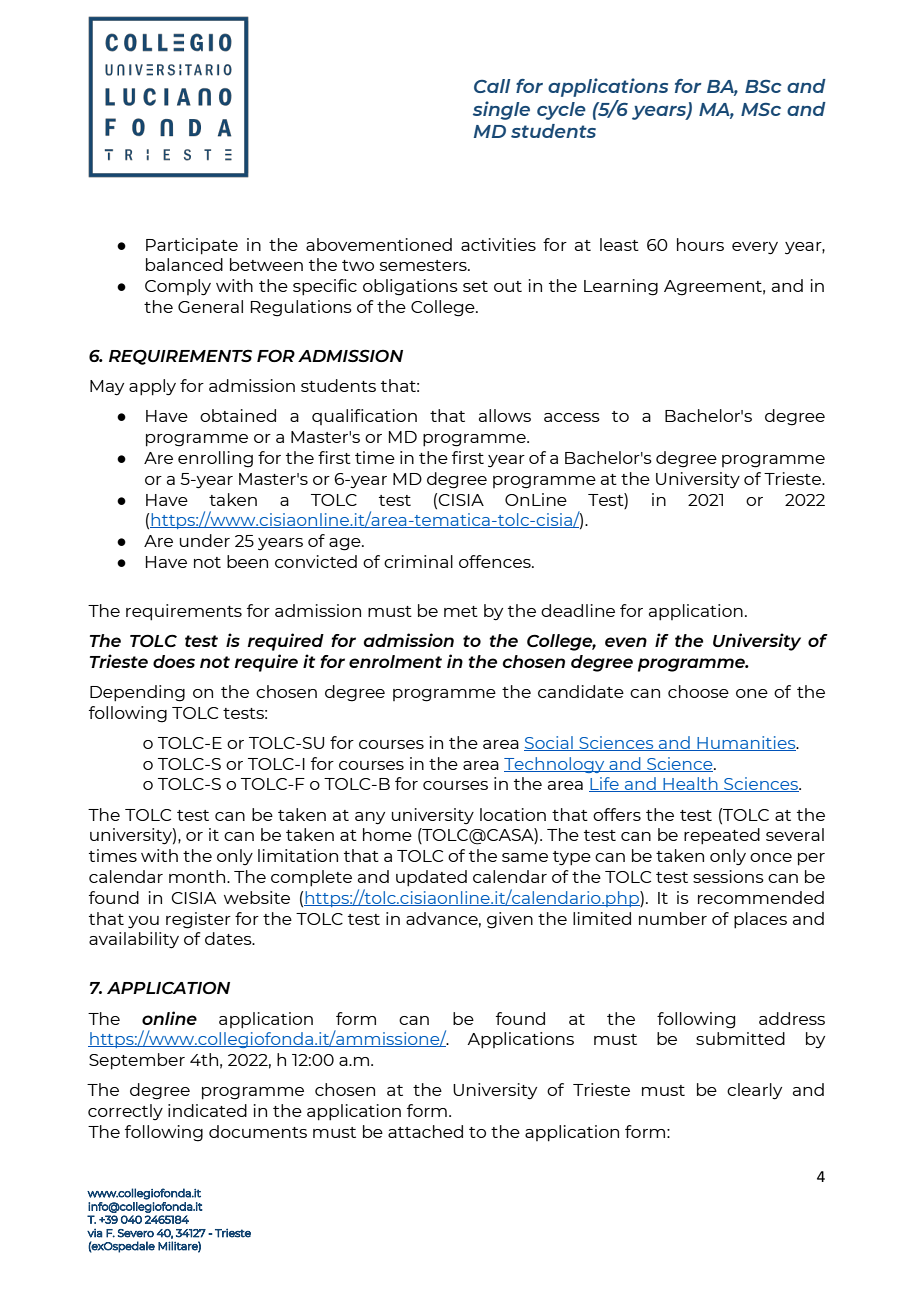 Image resolution: width=924 pixels, height=1308 pixels. What do you see at coordinates (425, 1131) in the image?
I see `attached` at bounding box center [425, 1131].
